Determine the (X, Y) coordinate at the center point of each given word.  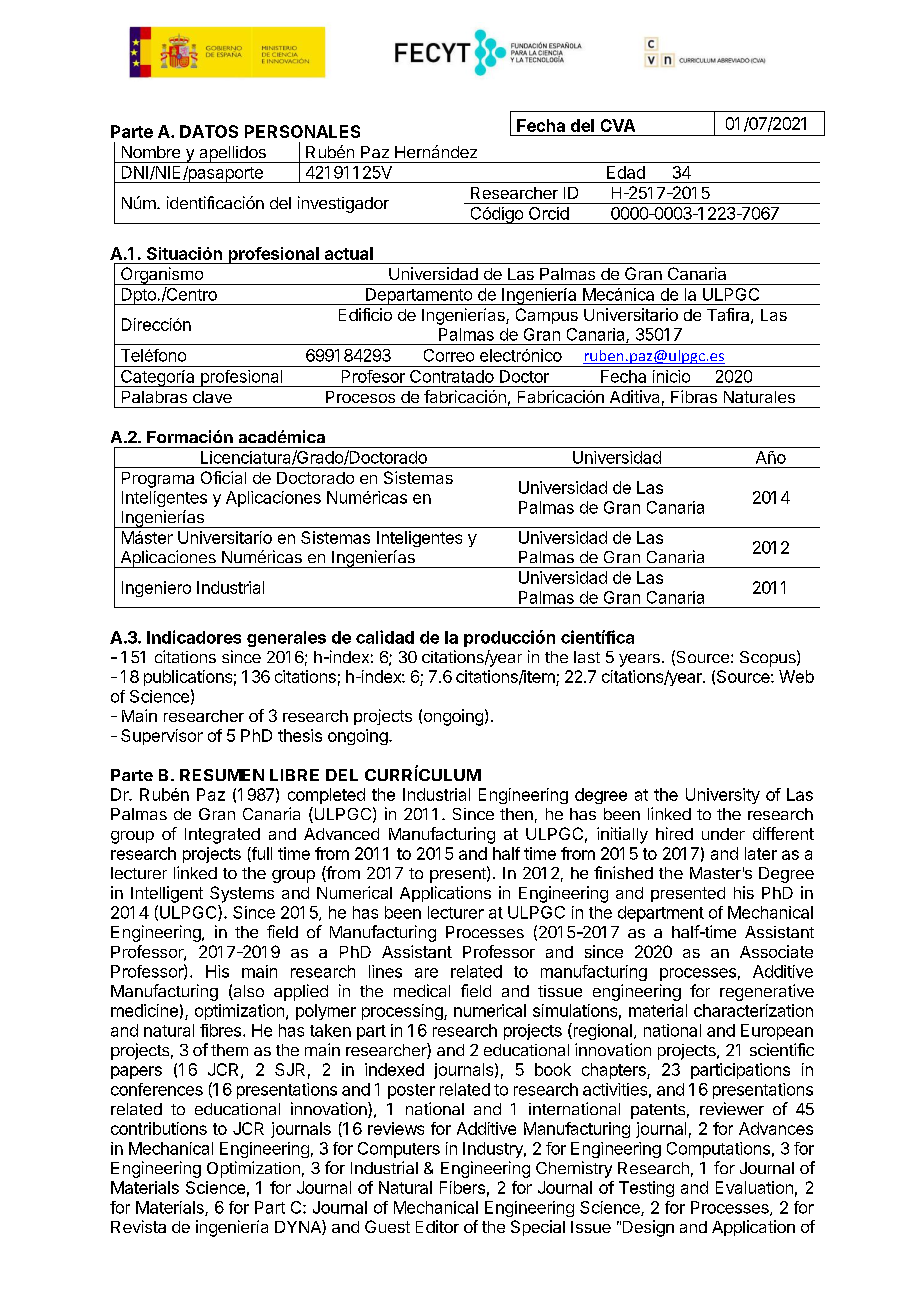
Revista (138, 1226)
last (587, 657)
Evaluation (754, 1187)
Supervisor (162, 737)
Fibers (462, 1187)
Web (796, 676)
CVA (618, 125)
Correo (449, 355)
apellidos (232, 154)
